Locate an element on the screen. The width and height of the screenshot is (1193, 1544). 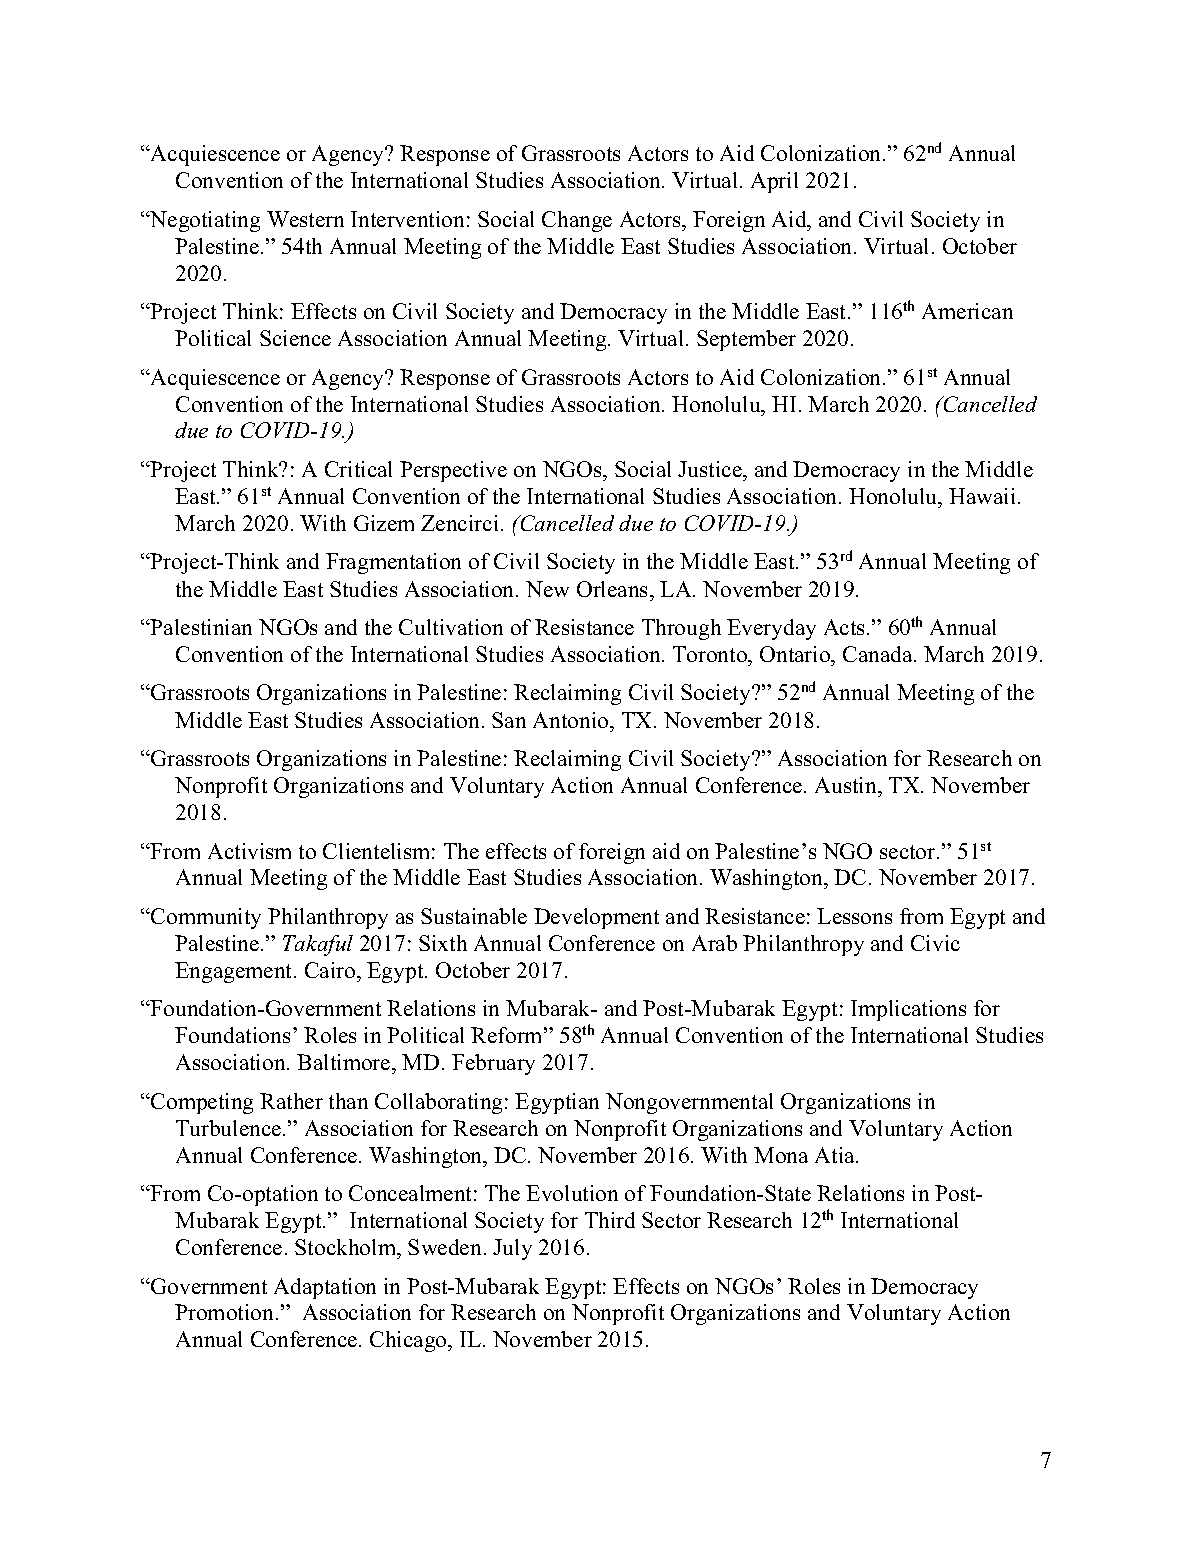
Mona is located at coordinates (781, 1155).
